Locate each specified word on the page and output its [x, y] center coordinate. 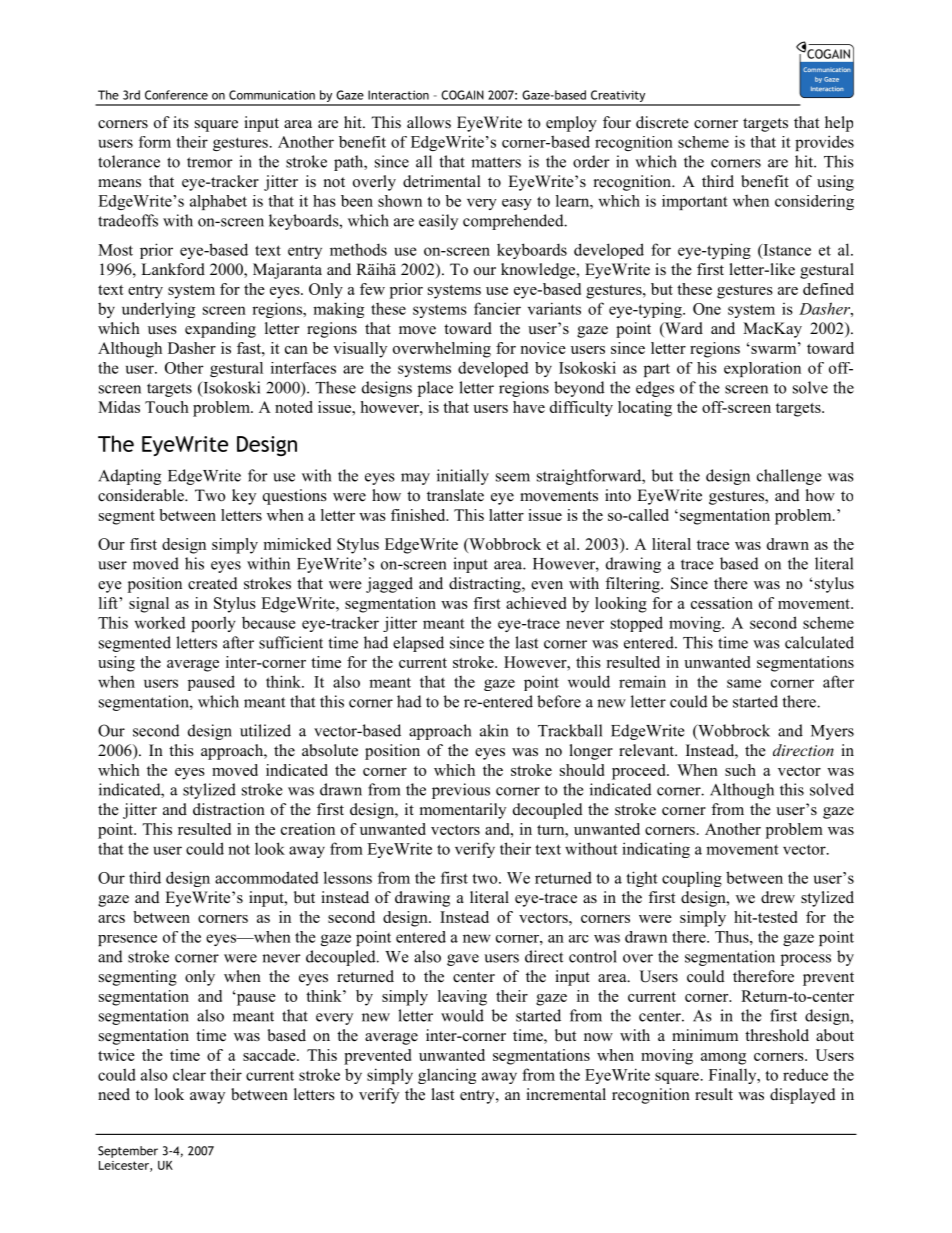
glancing [447, 1076]
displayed [803, 1096]
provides [824, 143]
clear [189, 1074]
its [181, 122]
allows [429, 122]
